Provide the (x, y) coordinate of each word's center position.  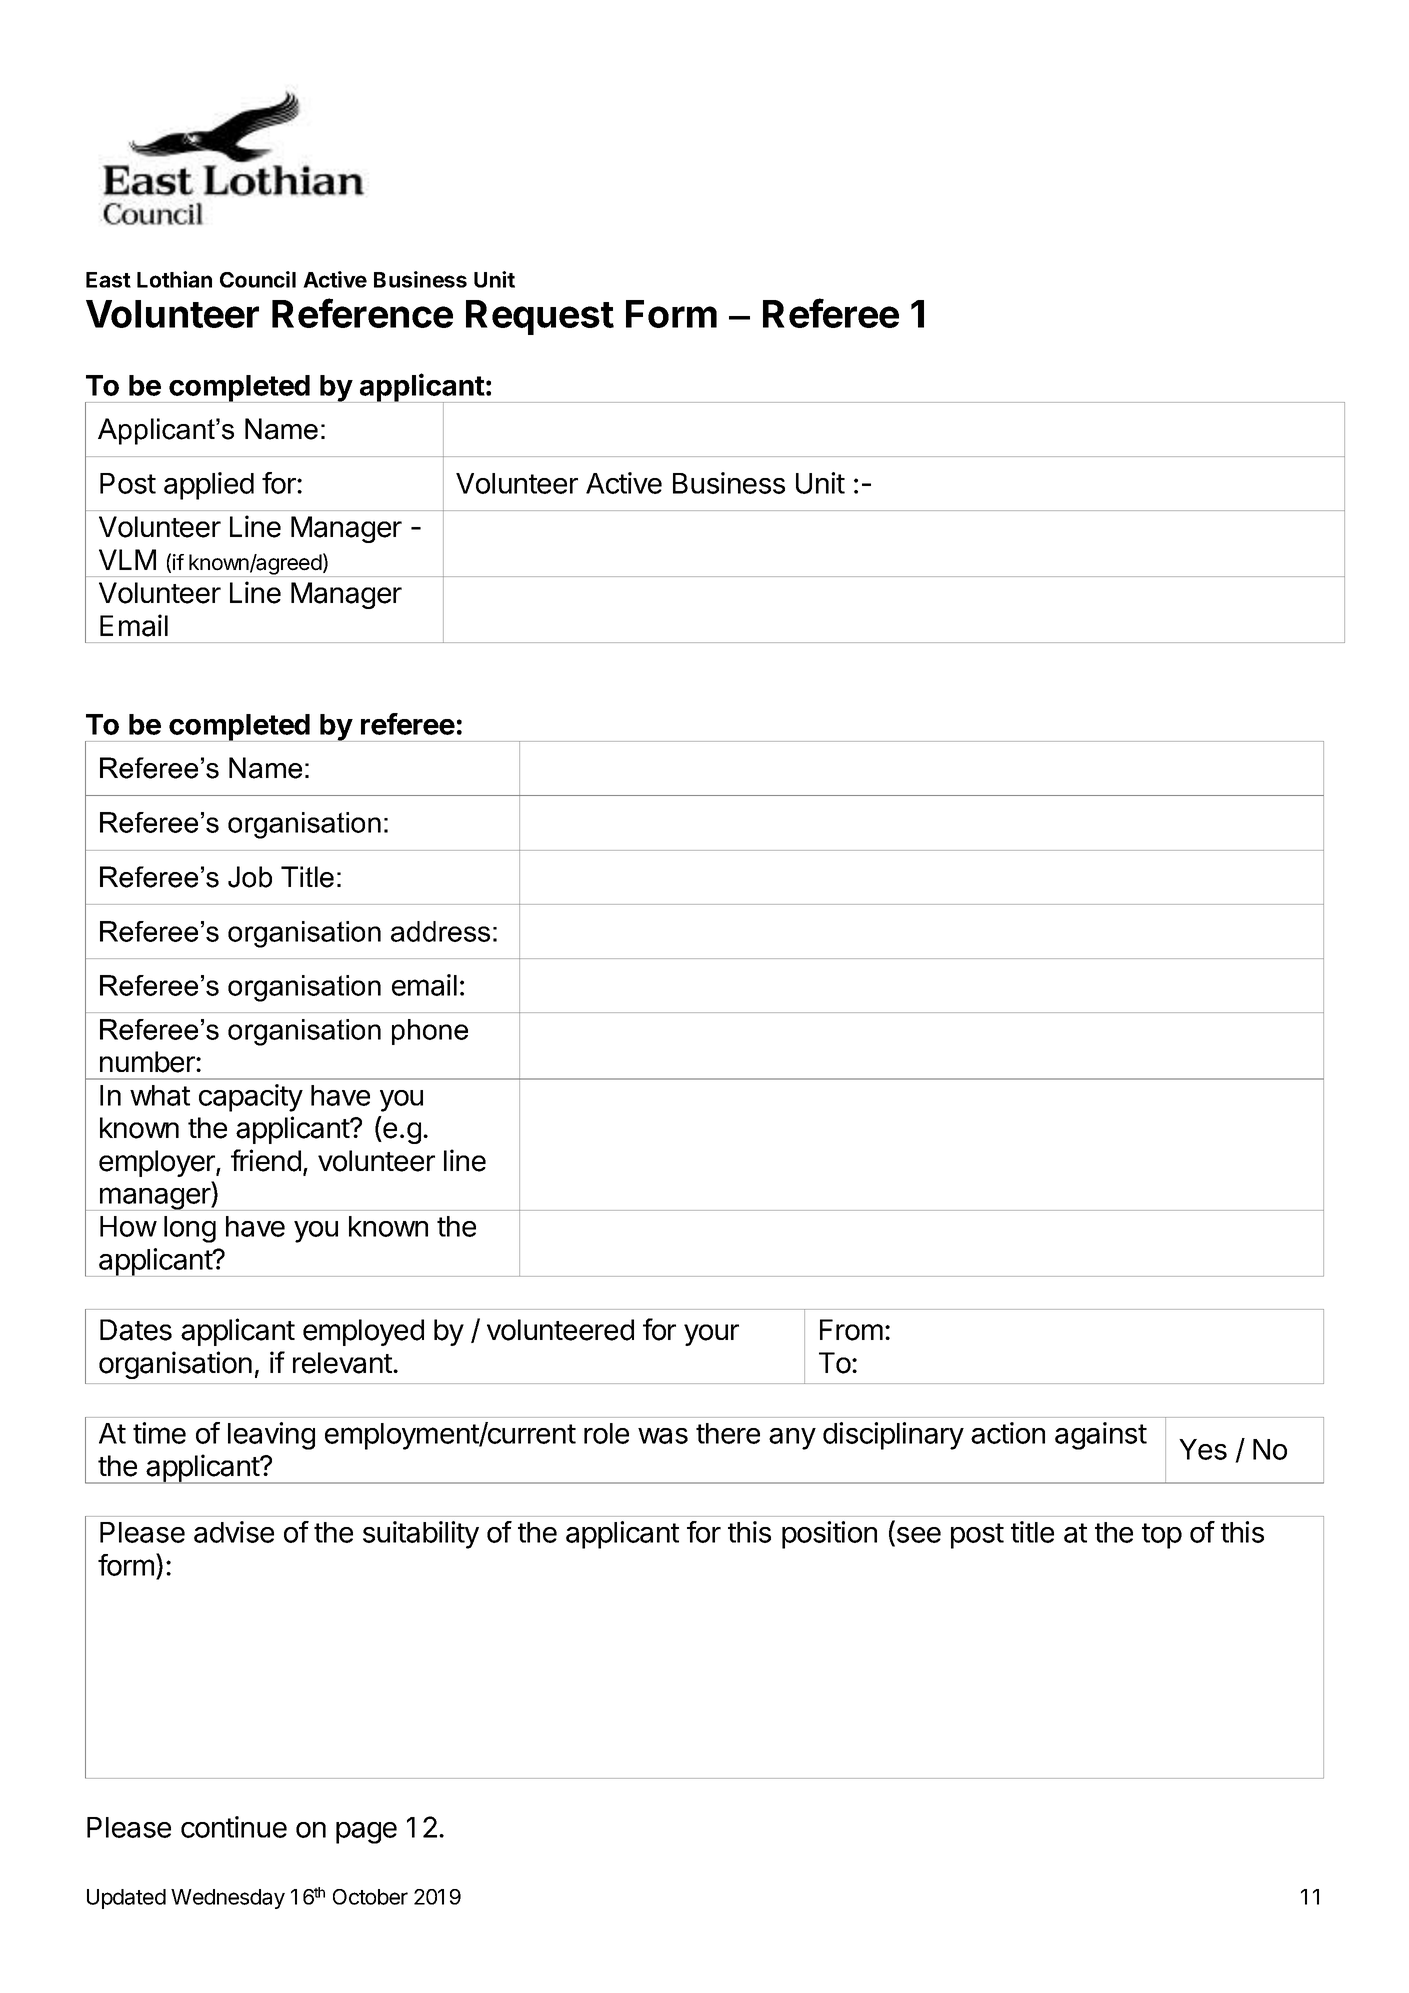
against (1101, 1436)
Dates (136, 1330)
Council (258, 279)
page (366, 1833)
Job (250, 877)
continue (234, 1827)
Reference (362, 313)
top (1162, 1536)
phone (430, 1032)
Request (540, 317)
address (440, 931)
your (711, 1335)
